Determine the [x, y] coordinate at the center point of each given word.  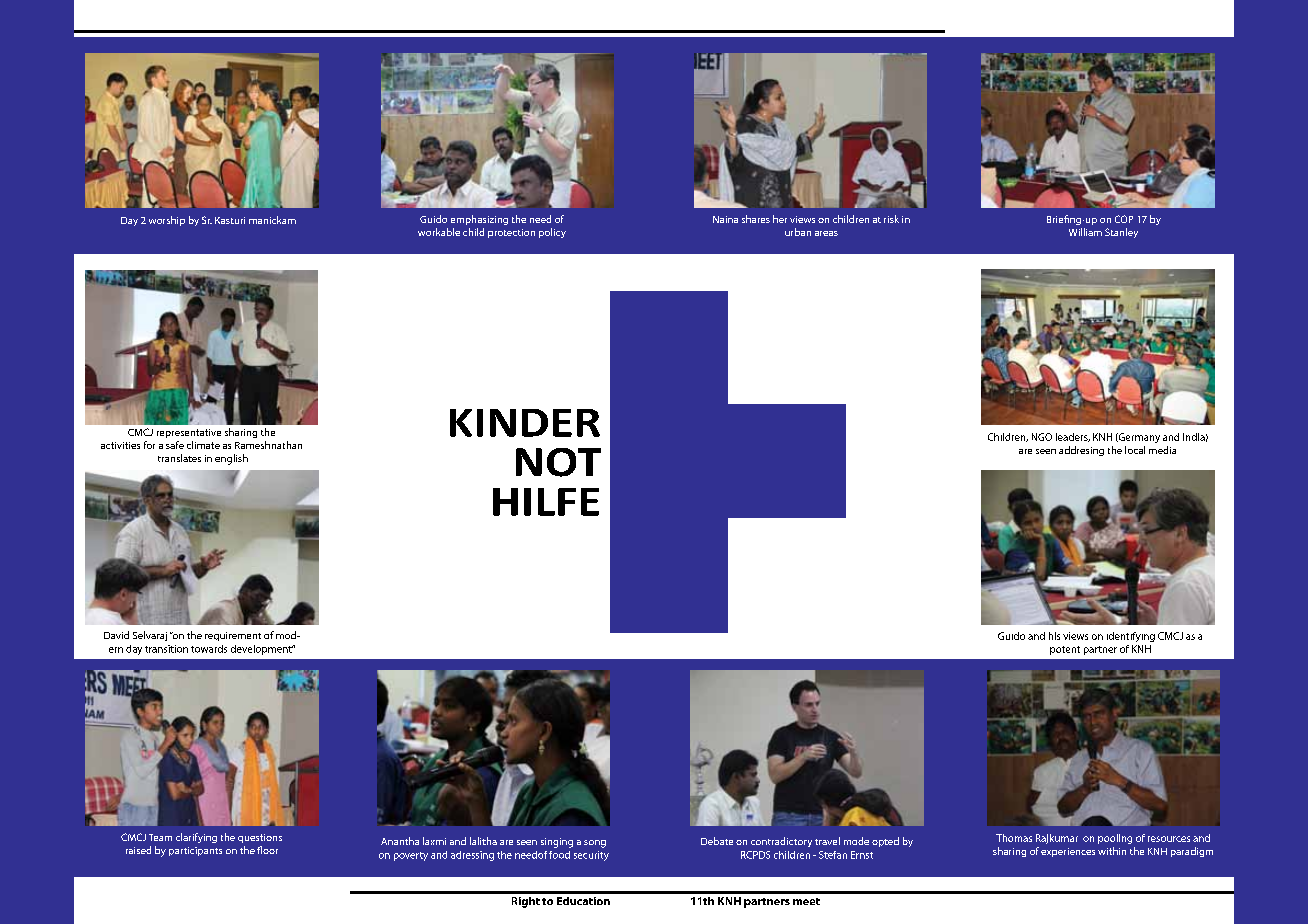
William [1085, 232]
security [591, 856]
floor [267, 850]
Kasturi [230, 220]
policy [552, 233]
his [1054, 636]
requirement [233, 636]
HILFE [546, 502]
